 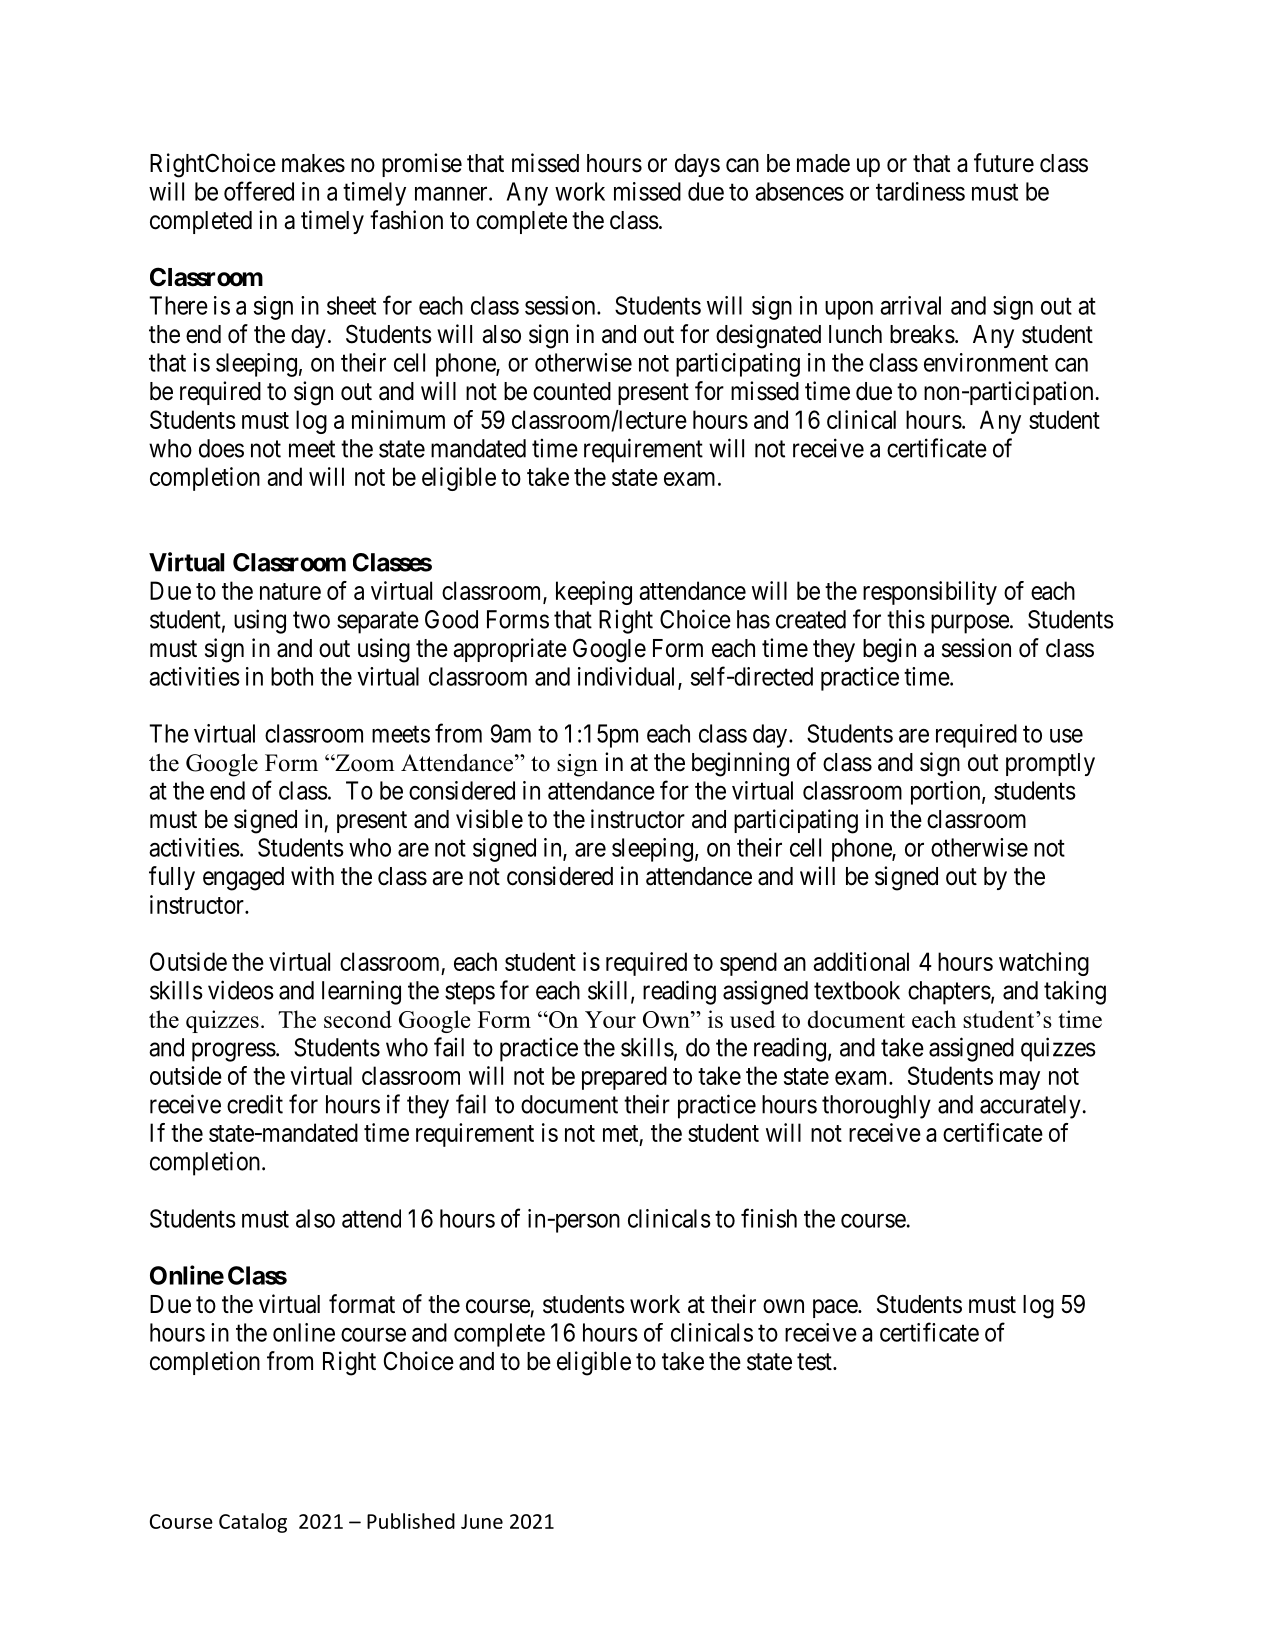 I want to click on may, so click(x=1020, y=1080).
